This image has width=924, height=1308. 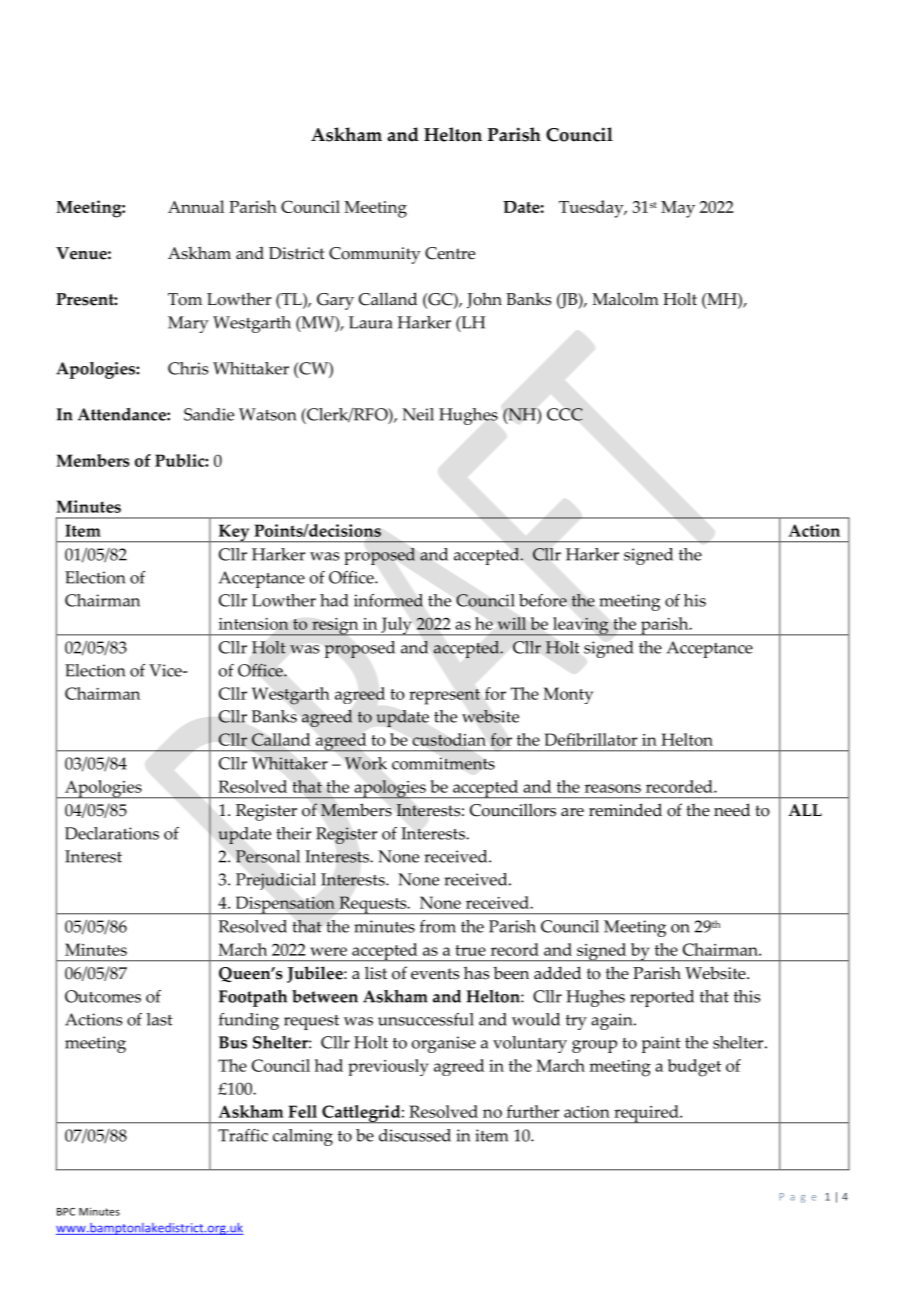 What do you see at coordinates (112, 833) in the image?
I see `Declarations` at bounding box center [112, 833].
